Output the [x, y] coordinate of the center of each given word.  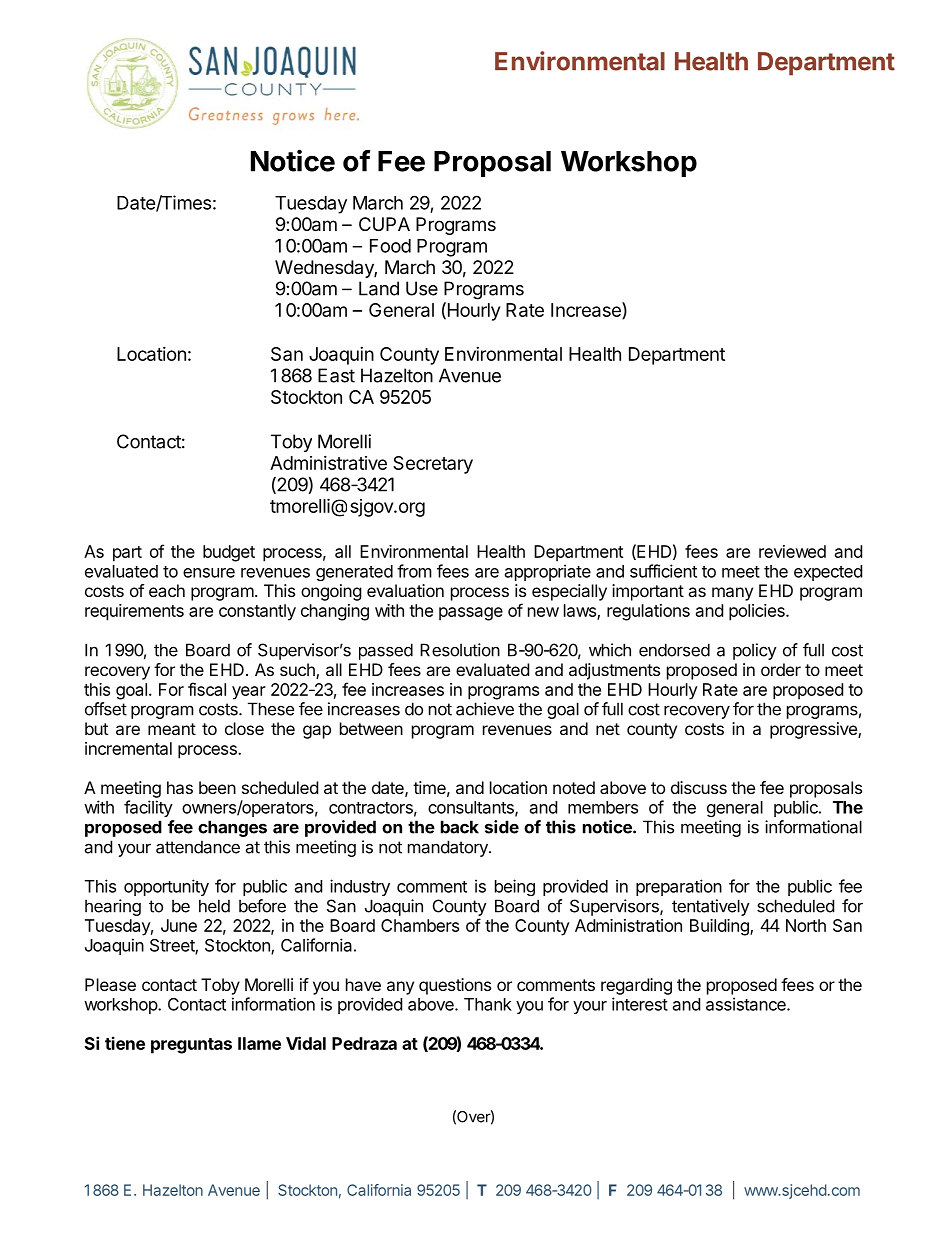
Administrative [328, 463]
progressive [814, 730]
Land [379, 288]
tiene [125, 1043]
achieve [485, 709]
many [732, 594]
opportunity [166, 887]
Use [422, 288]
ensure [209, 573]
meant [172, 729]
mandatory [449, 848]
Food [390, 246]
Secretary [433, 465]
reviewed [792, 551]
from [414, 571]
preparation [679, 887]
